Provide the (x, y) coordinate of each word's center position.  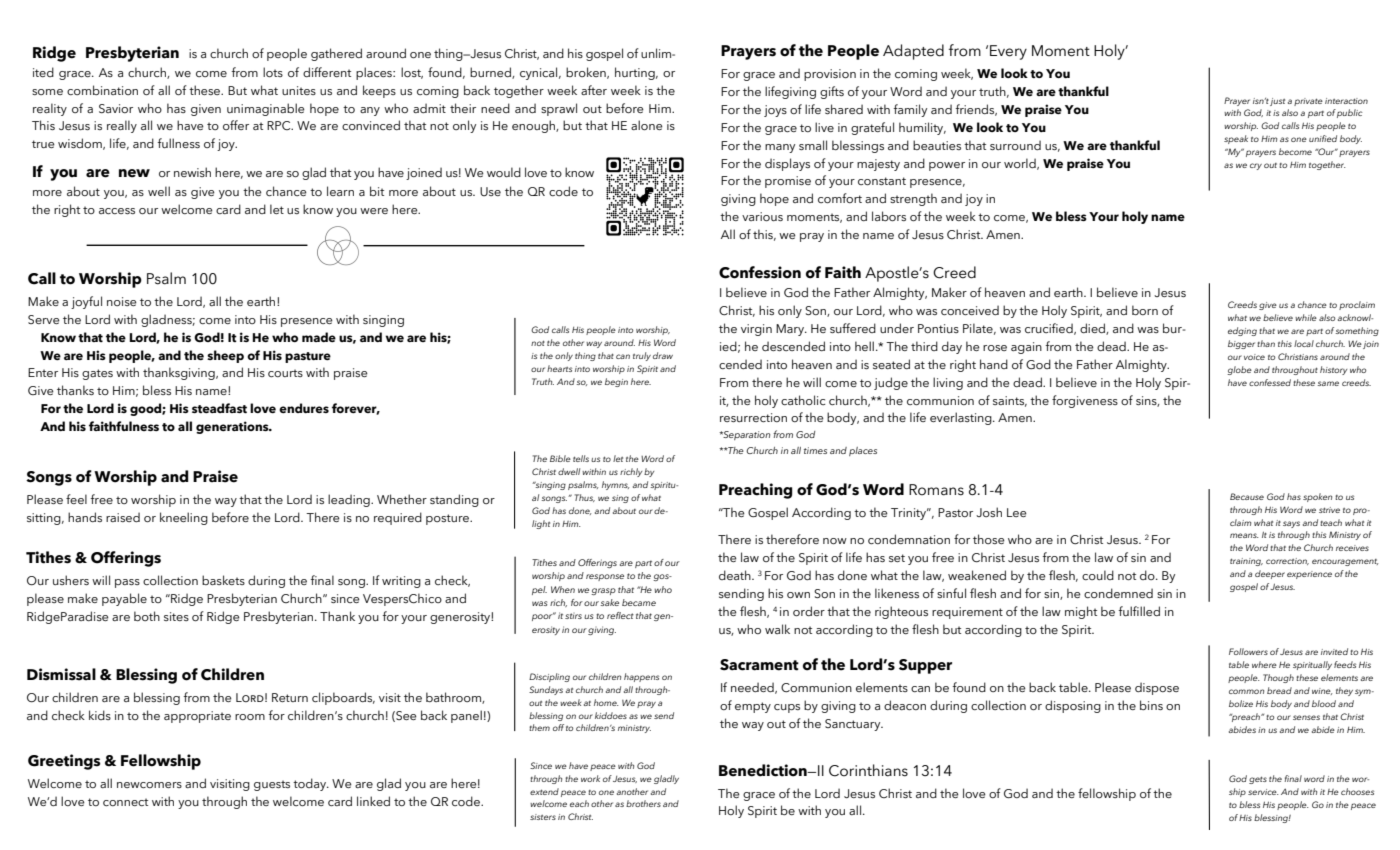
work (590, 778)
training (1246, 562)
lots (273, 72)
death (736, 575)
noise (122, 301)
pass (127, 583)
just (1277, 102)
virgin (756, 330)
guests (272, 785)
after (594, 90)
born (1145, 310)
